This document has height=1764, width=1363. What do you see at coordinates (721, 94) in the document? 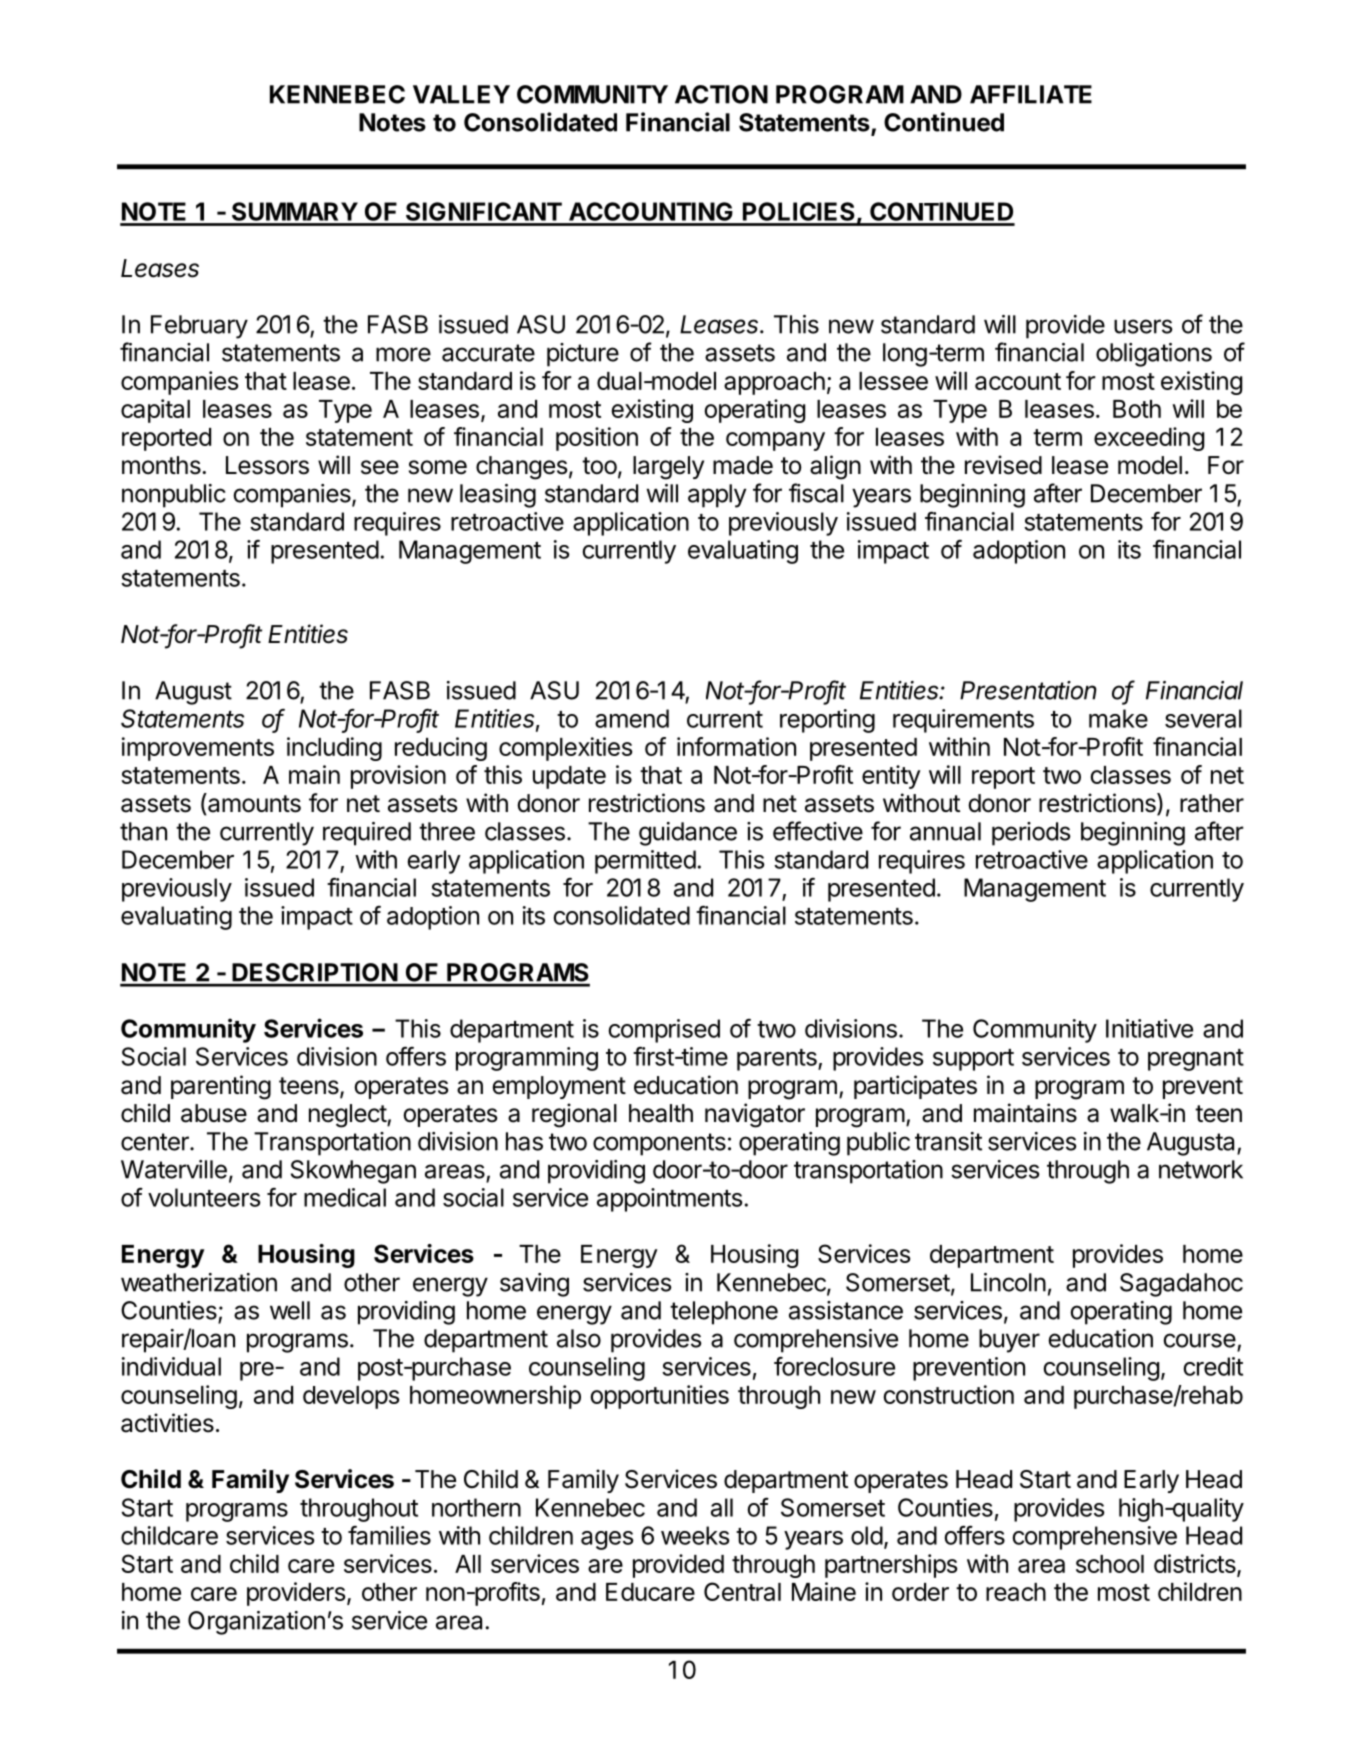
I see `ACTION` at bounding box center [721, 94].
